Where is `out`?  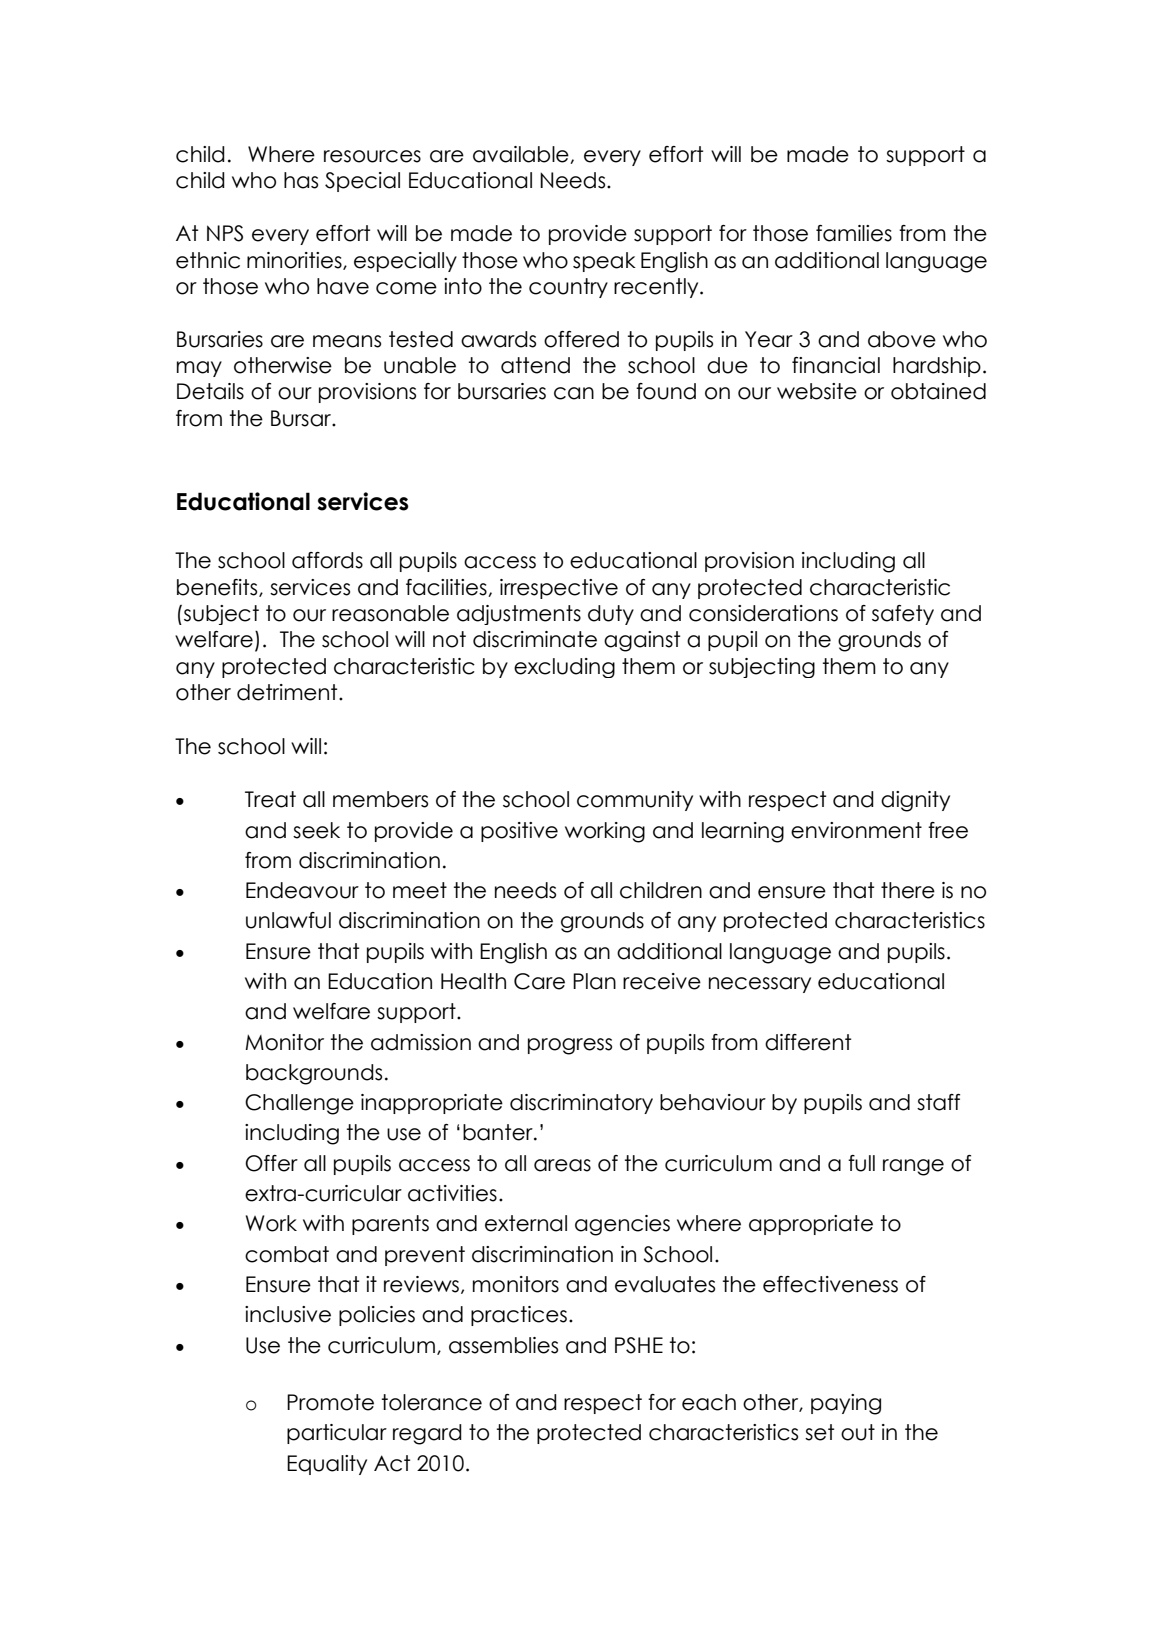 out is located at coordinates (858, 1432).
